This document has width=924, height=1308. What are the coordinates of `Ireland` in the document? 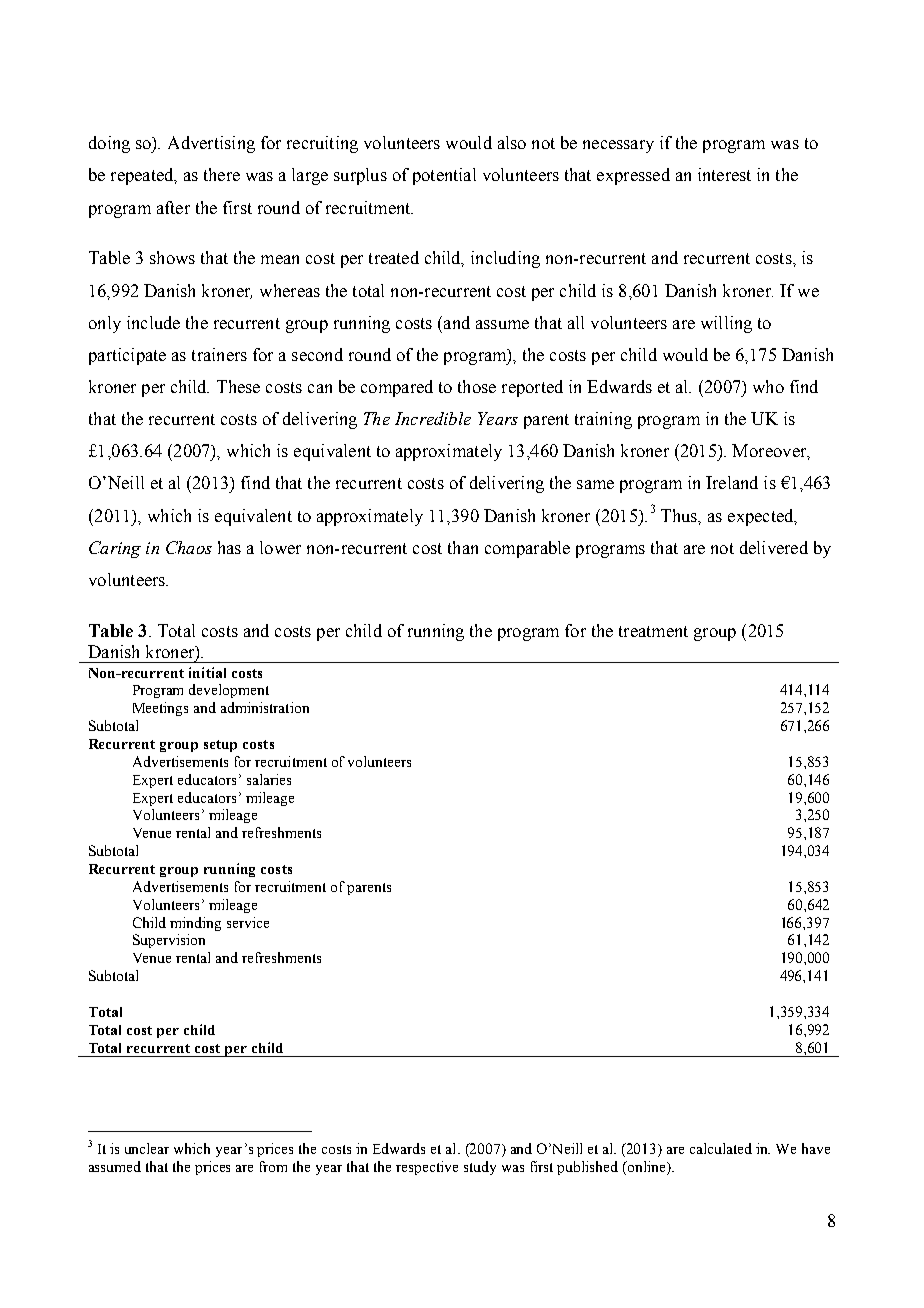 It's located at (732, 482).
